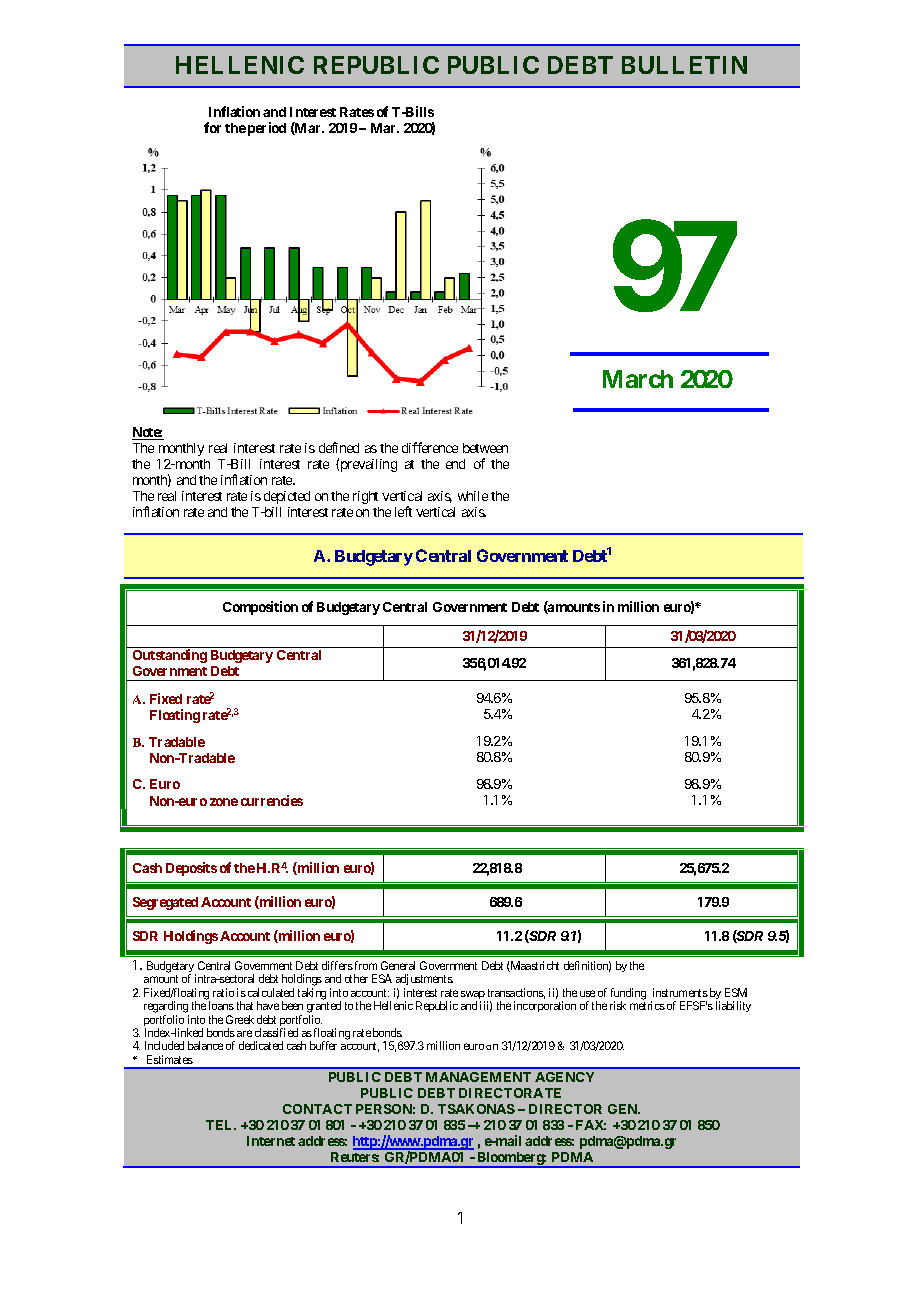 Image resolution: width=924 pixels, height=1308 pixels. Describe the element at coordinates (267, 129) in the image. I see `period` at that location.
